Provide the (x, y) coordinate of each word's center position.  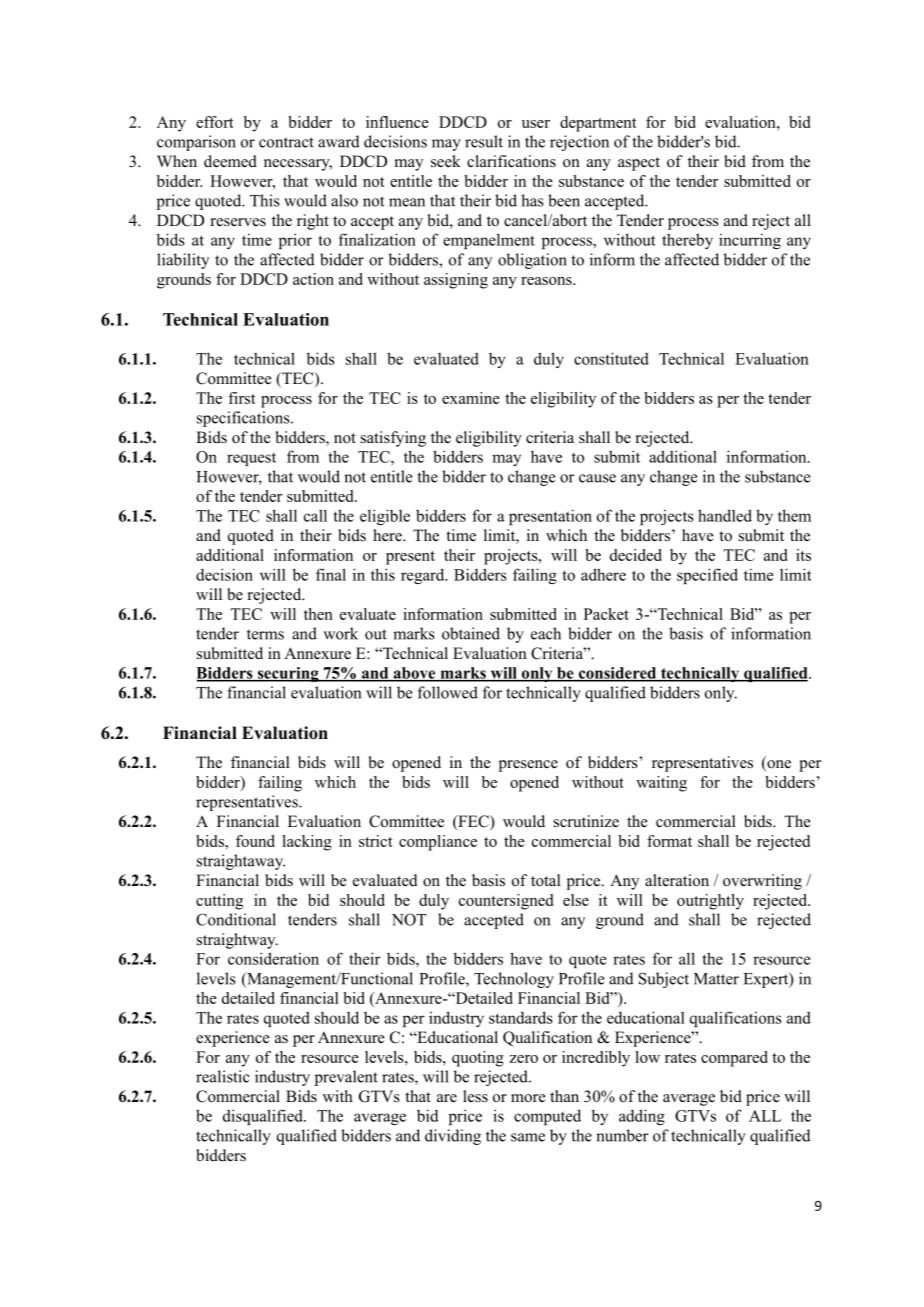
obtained (471, 633)
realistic (223, 1076)
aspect (639, 164)
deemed (230, 161)
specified (707, 576)
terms (265, 634)
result (484, 141)
